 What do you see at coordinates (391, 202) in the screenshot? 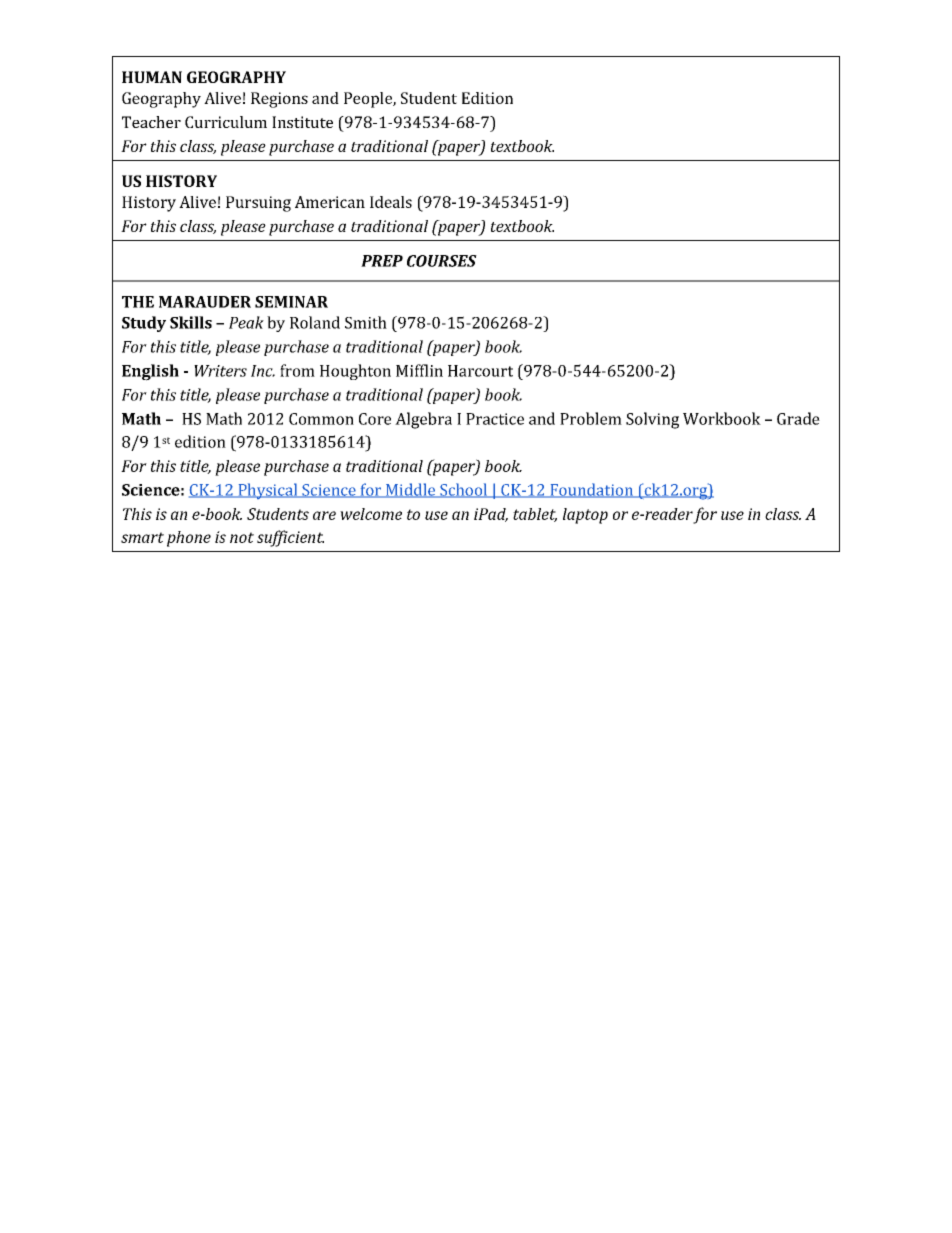
I see `Ideals` at bounding box center [391, 202].
